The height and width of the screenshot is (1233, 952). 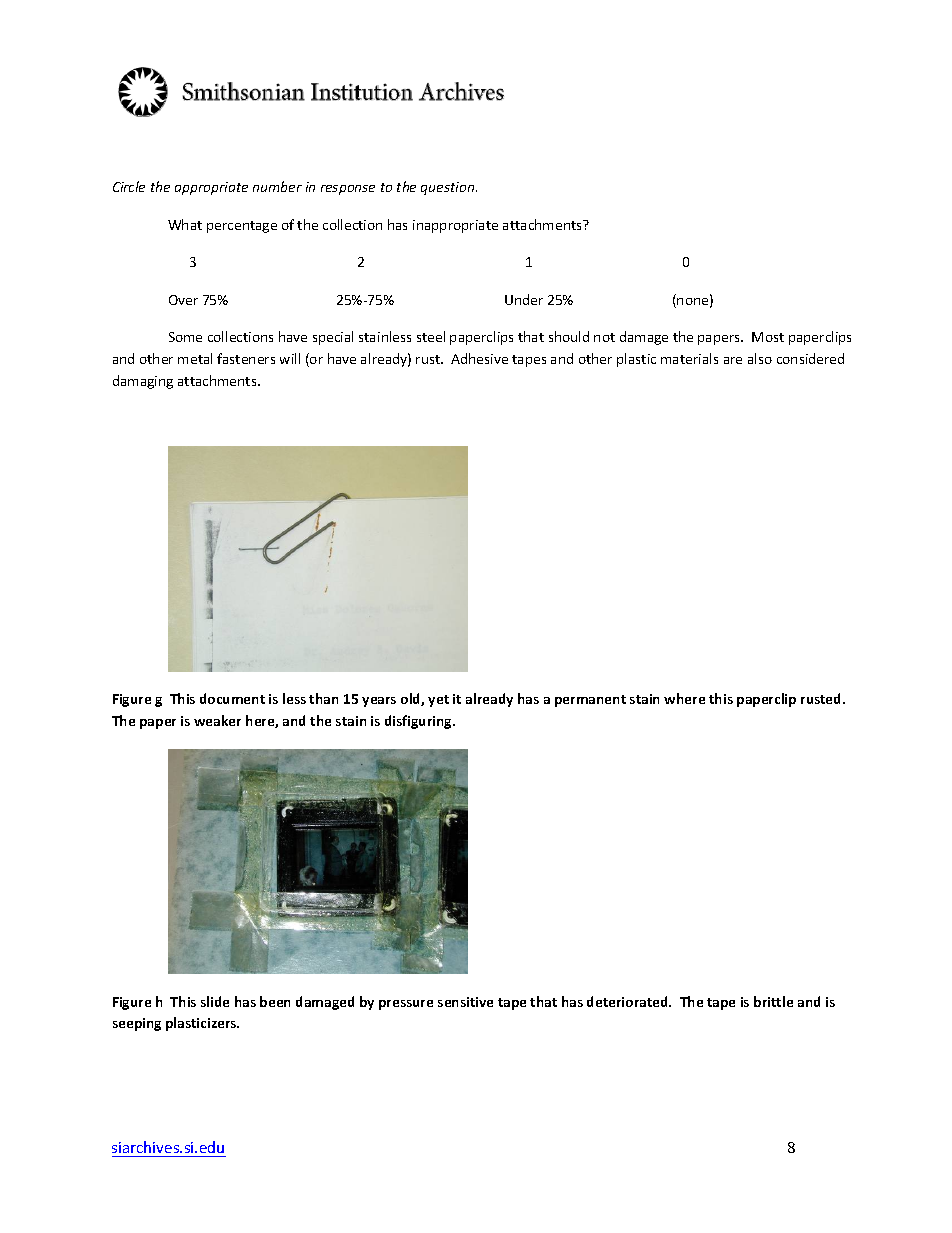 What do you see at coordinates (215, 1001) in the screenshot?
I see `slide` at bounding box center [215, 1001].
